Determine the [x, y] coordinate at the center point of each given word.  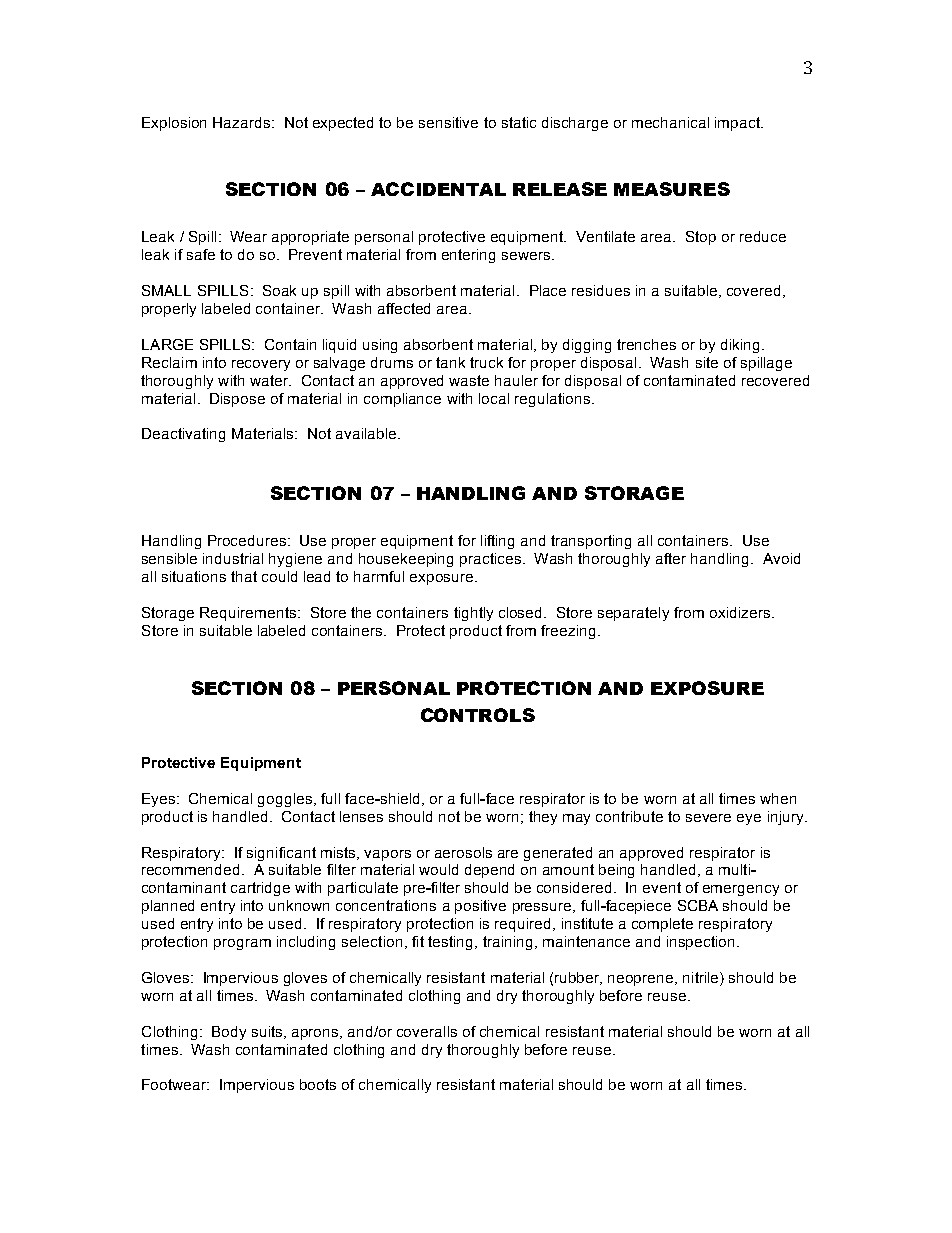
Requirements [249, 614]
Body [229, 1033]
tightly [473, 614]
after [671, 558]
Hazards [243, 122]
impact [739, 124]
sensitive [448, 122]
